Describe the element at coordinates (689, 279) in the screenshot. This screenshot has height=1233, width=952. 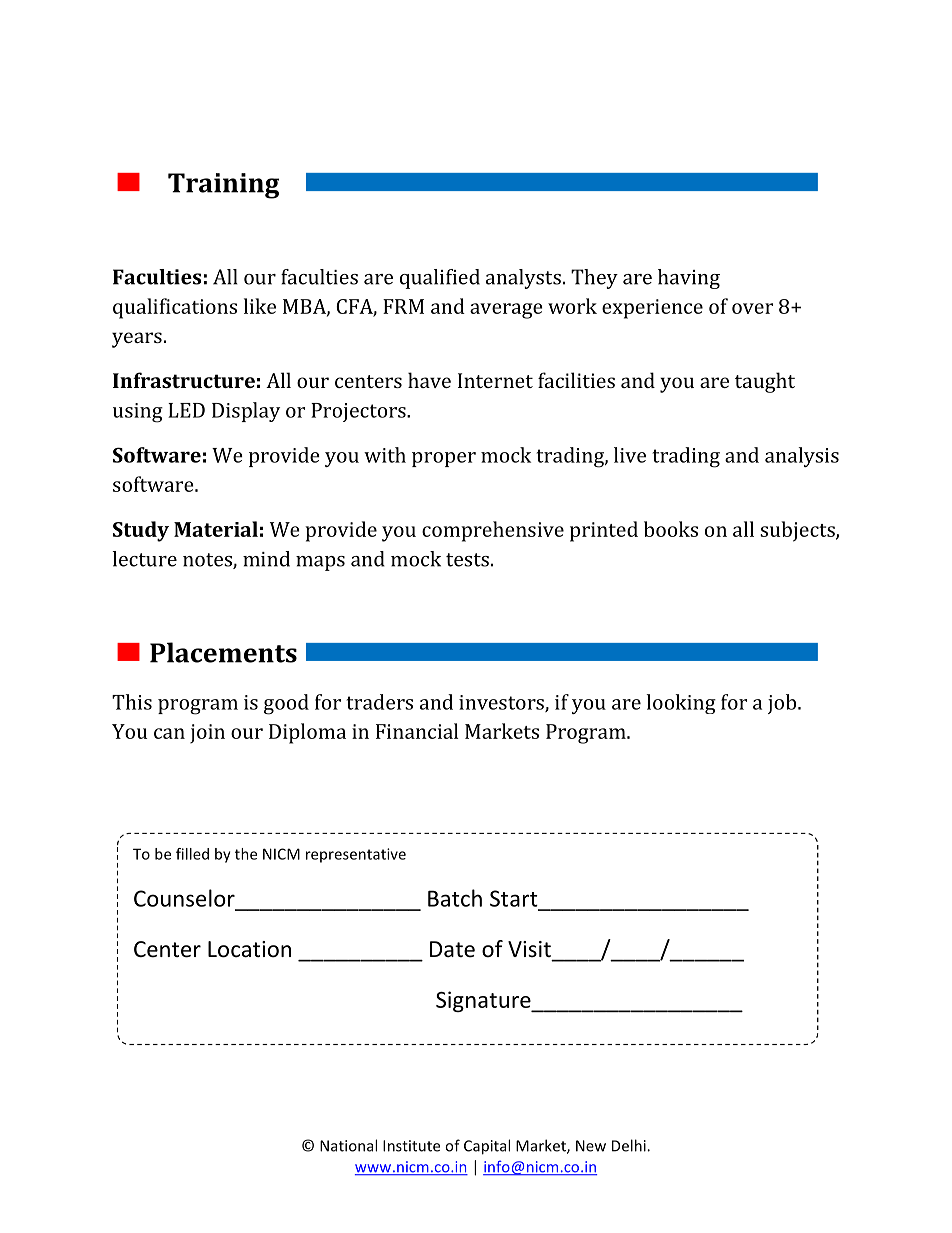
I see `having` at that location.
